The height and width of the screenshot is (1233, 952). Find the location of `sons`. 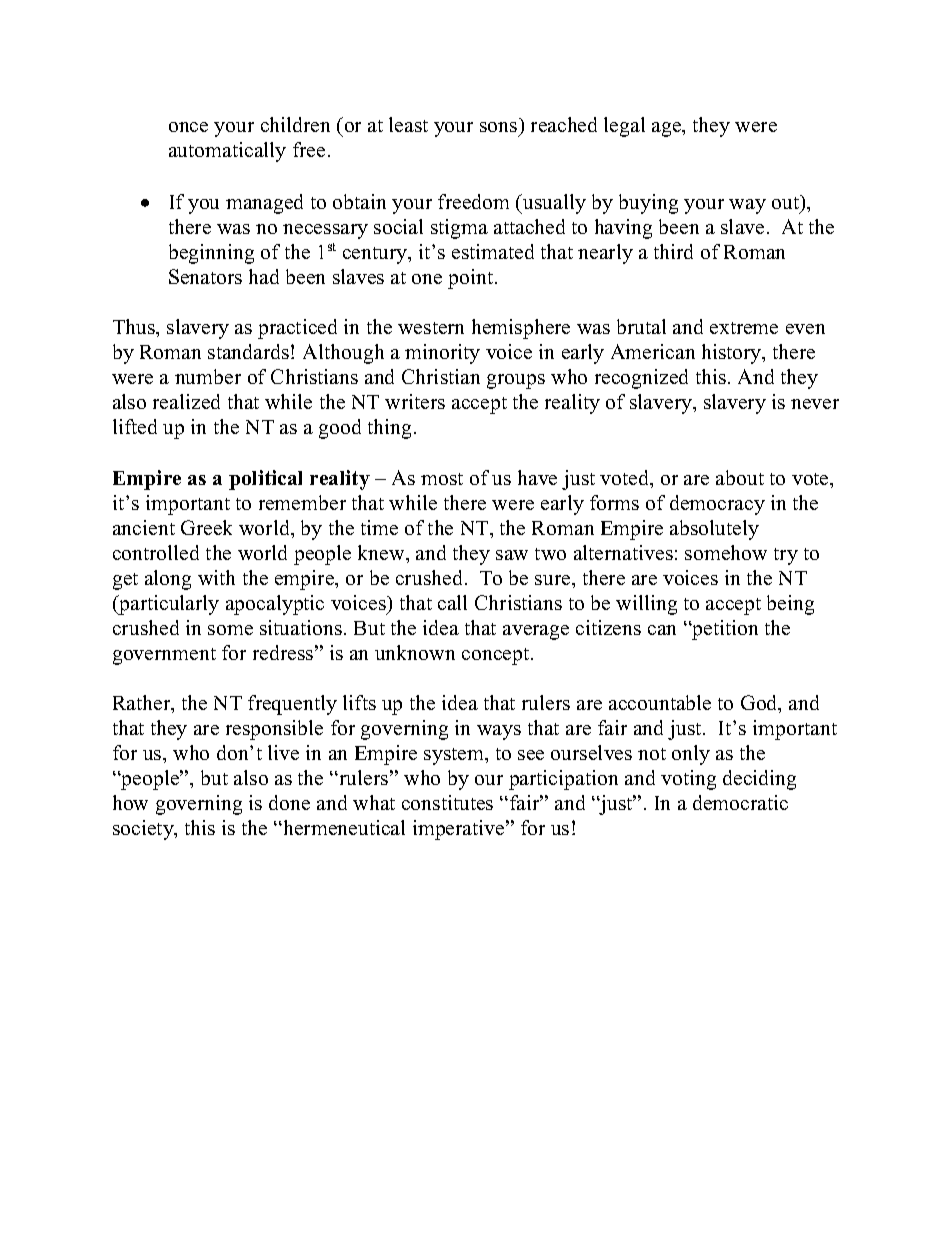

sons is located at coordinates (498, 127).
